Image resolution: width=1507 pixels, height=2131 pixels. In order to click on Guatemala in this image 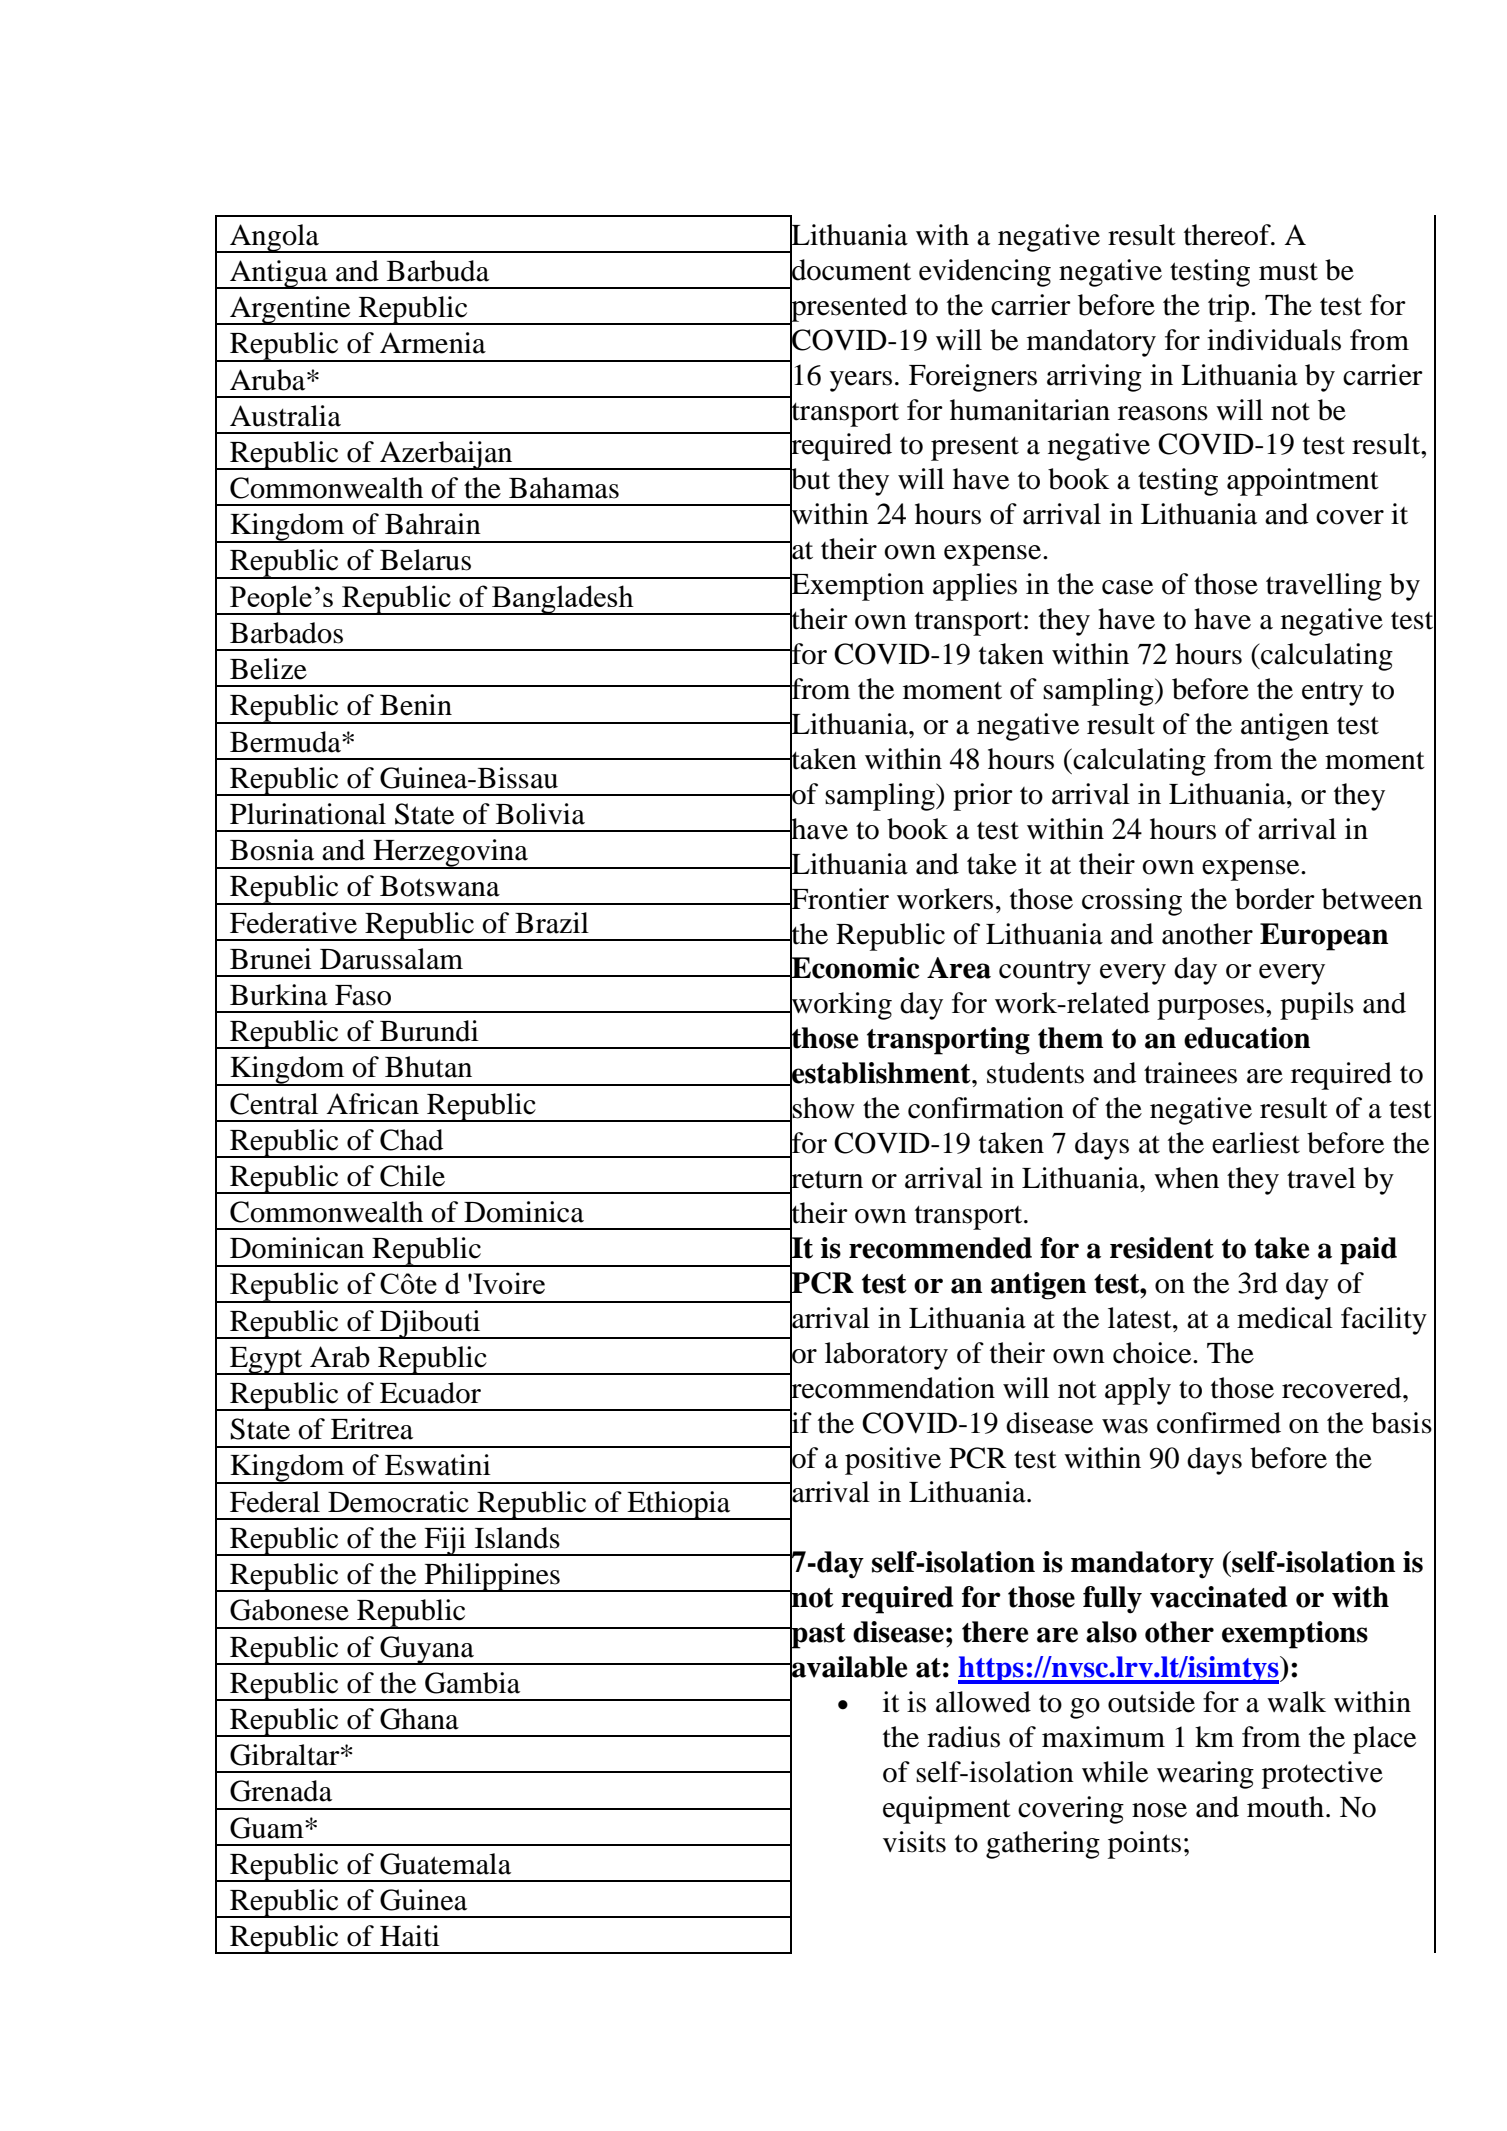, I will do `click(445, 1864)`.
